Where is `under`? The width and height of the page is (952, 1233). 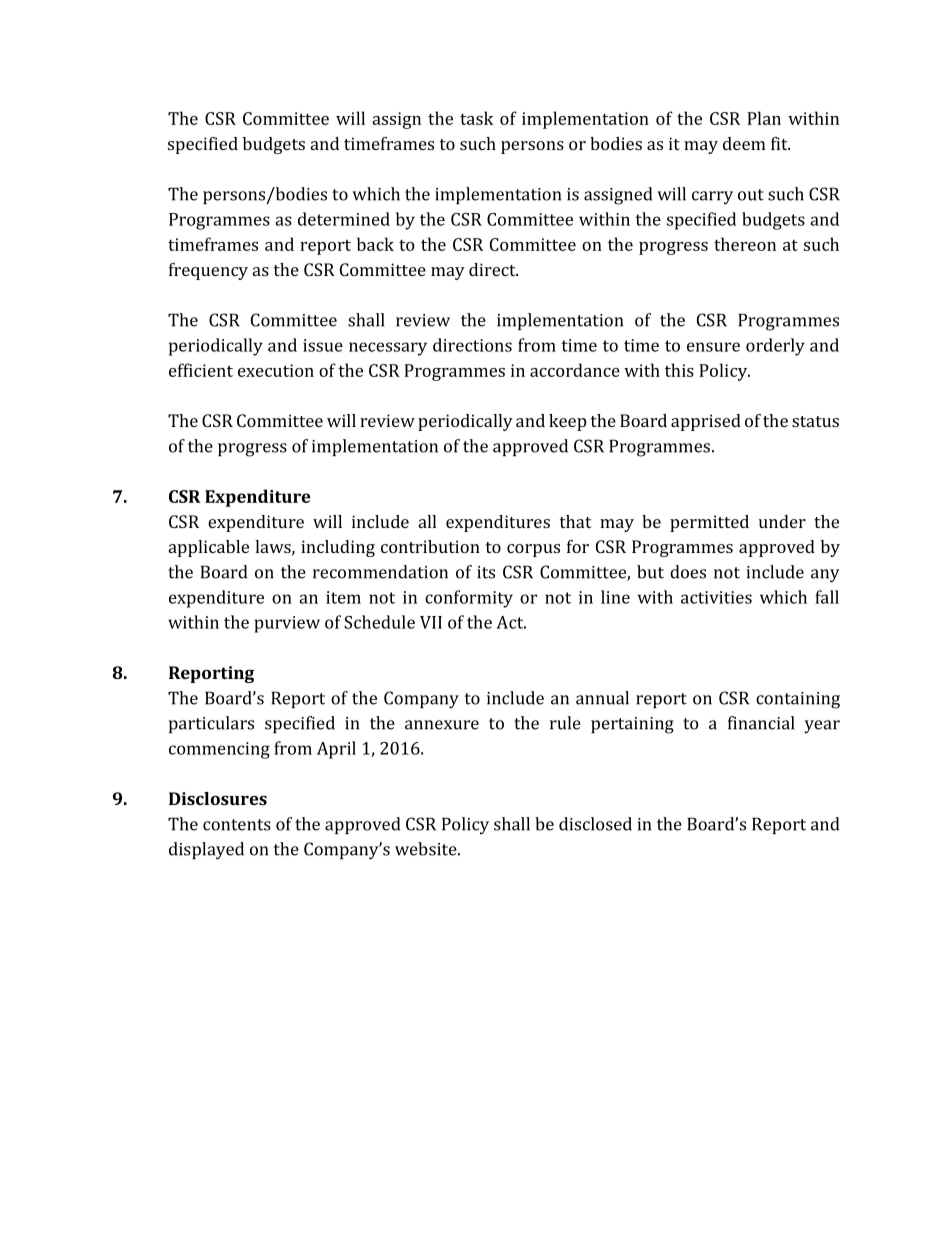
under is located at coordinates (782, 521).
